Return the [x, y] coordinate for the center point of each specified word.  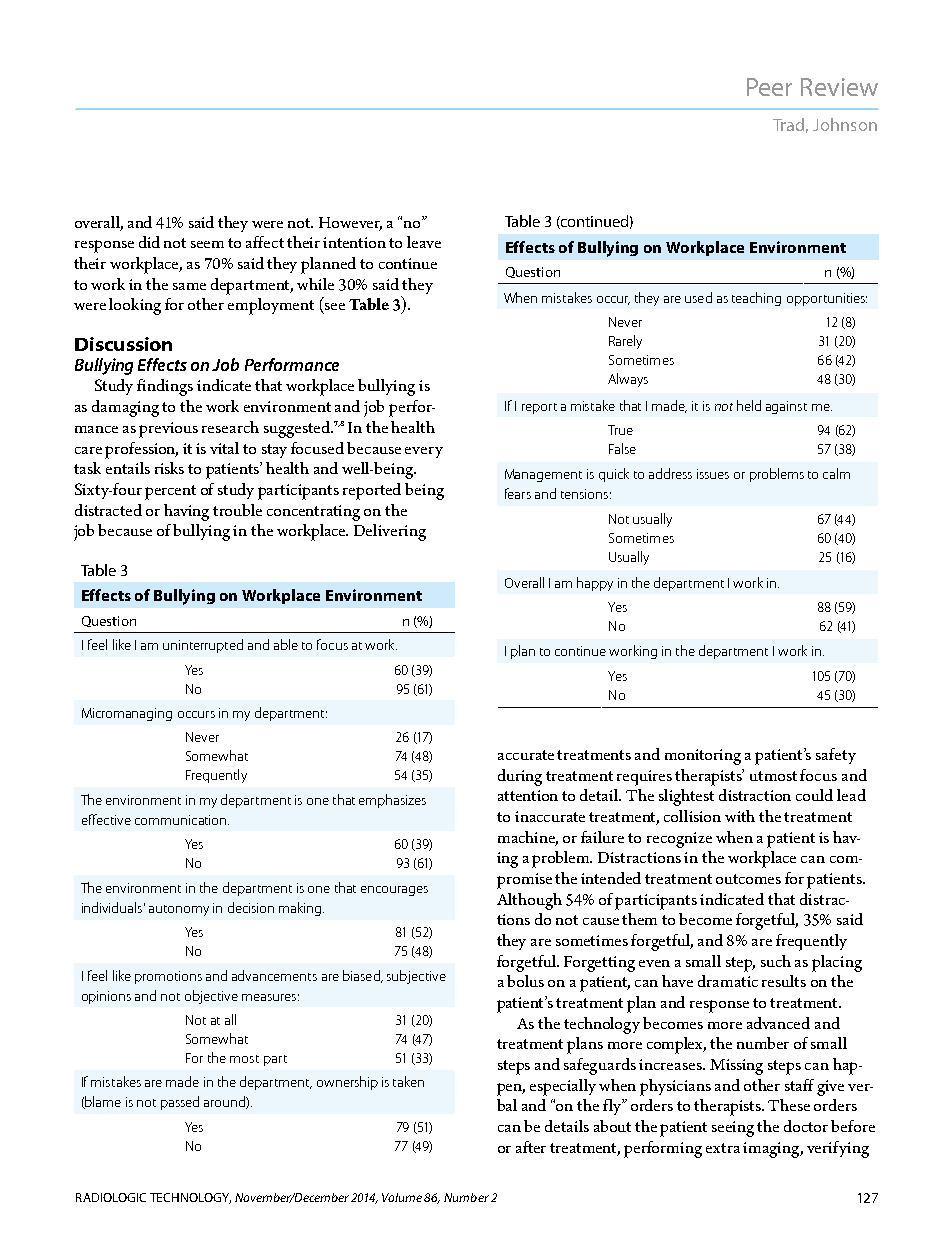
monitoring [703, 757]
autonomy [179, 910]
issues [713, 474]
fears [518, 493]
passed [180, 1103]
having [186, 512]
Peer [769, 87]
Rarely [625, 342]
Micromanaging [127, 714]
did [149, 242]
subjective [416, 977]
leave [424, 242]
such [776, 961]
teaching [756, 299]
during [520, 777]
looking [135, 306]
